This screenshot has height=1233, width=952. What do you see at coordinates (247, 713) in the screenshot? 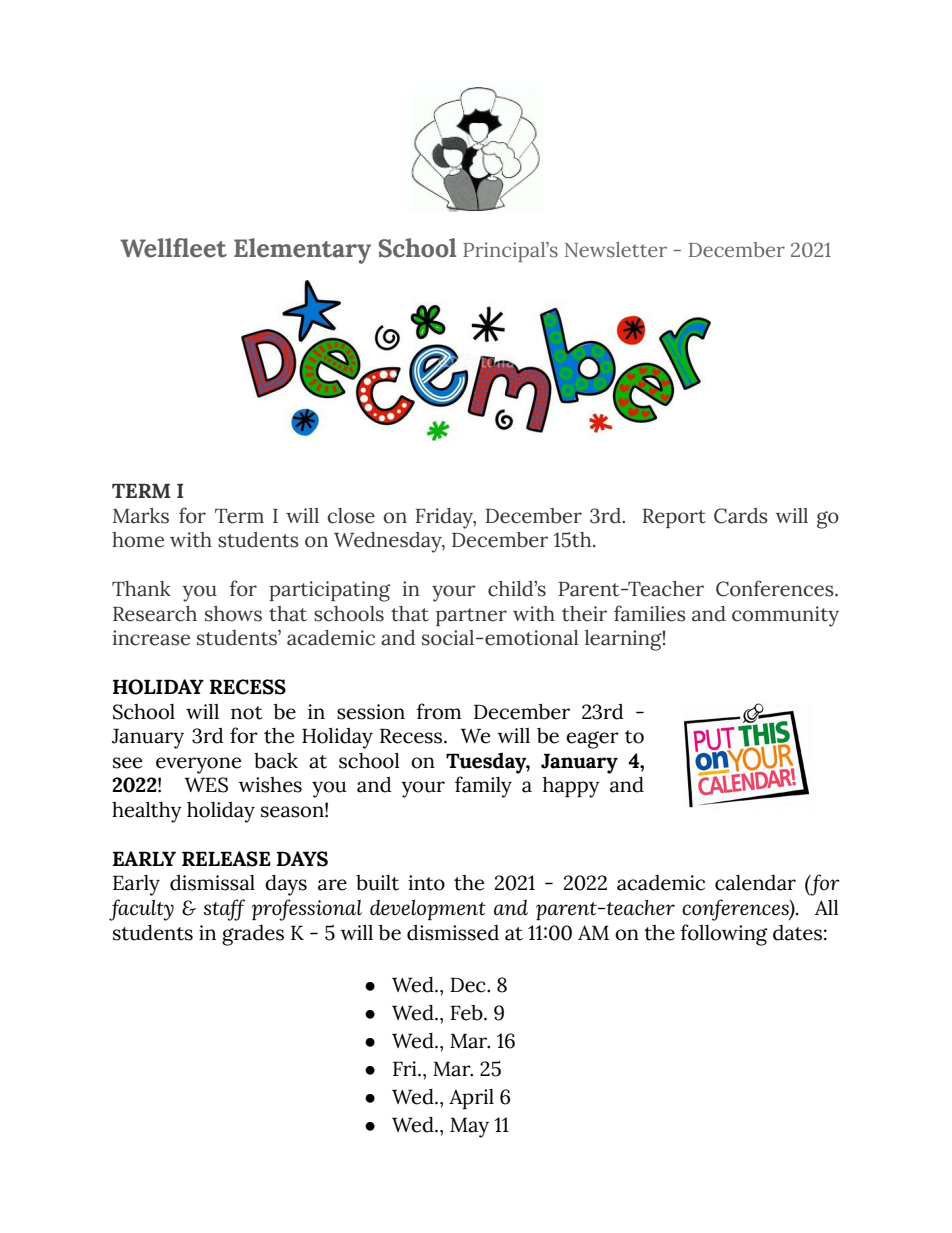
I see `not` at bounding box center [247, 713].
